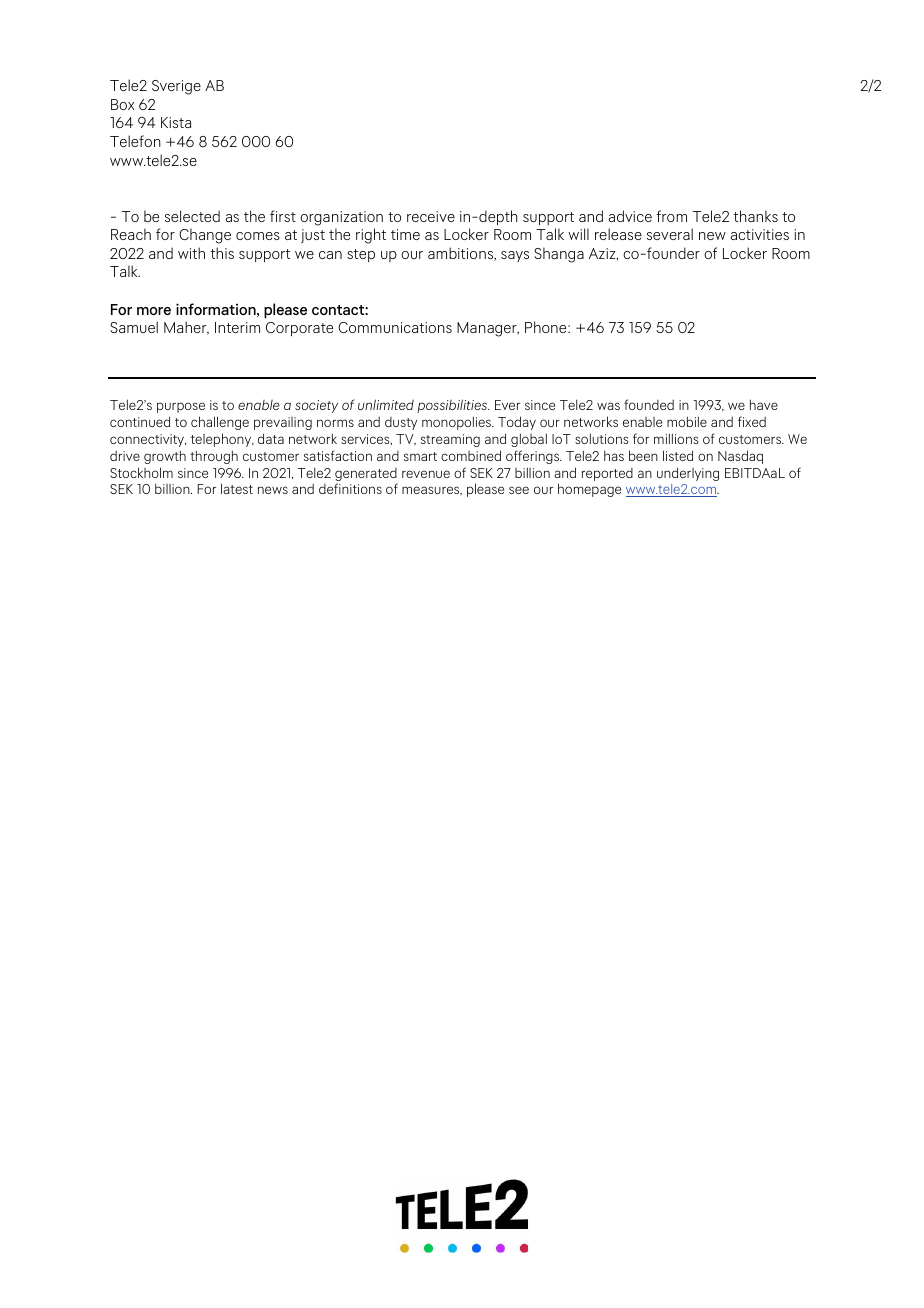 This screenshot has width=924, height=1308. I want to click on founded, so click(649, 404).
